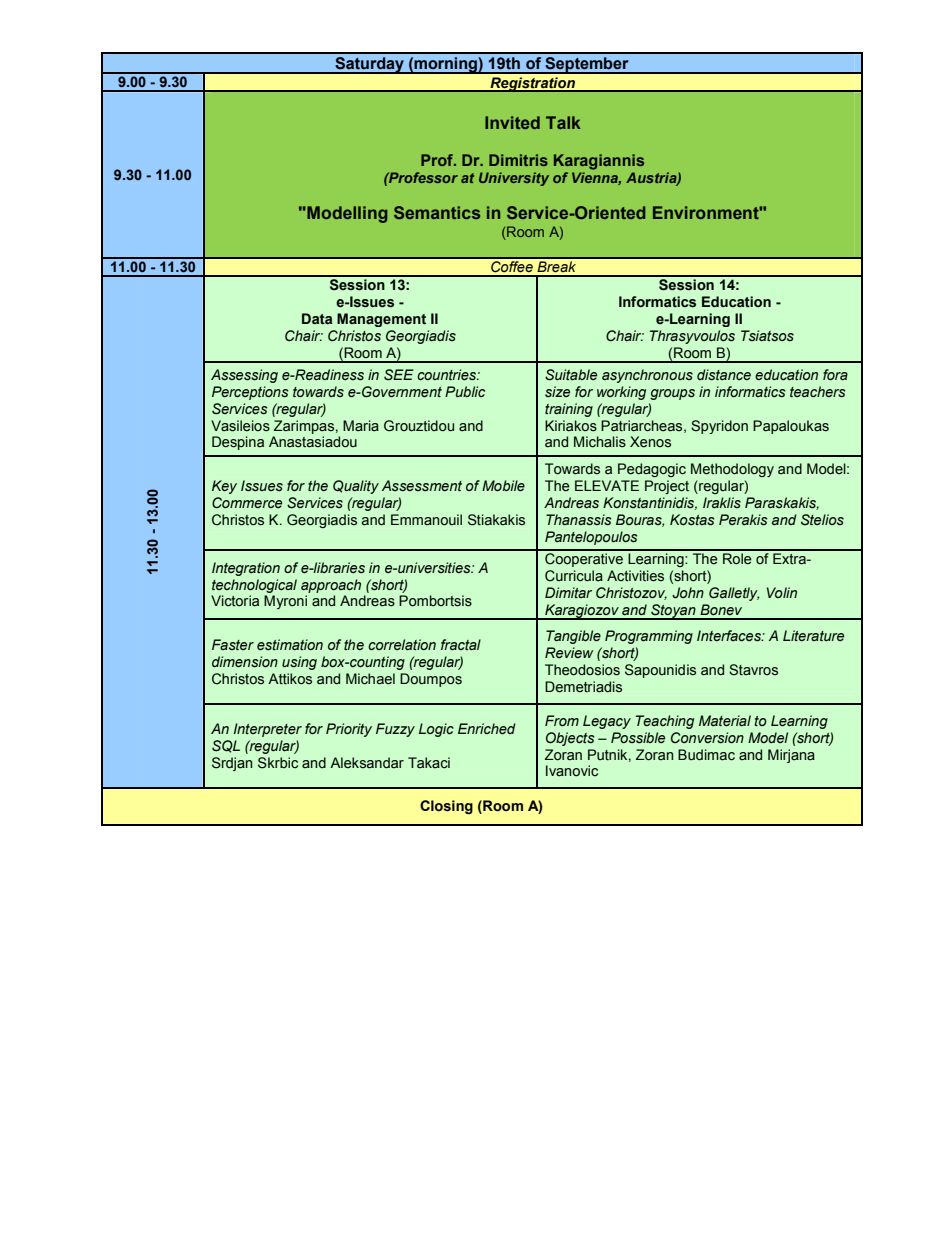 The width and height of the document is (952, 1233). What do you see at coordinates (361, 425) in the document?
I see `Maria` at bounding box center [361, 425].
